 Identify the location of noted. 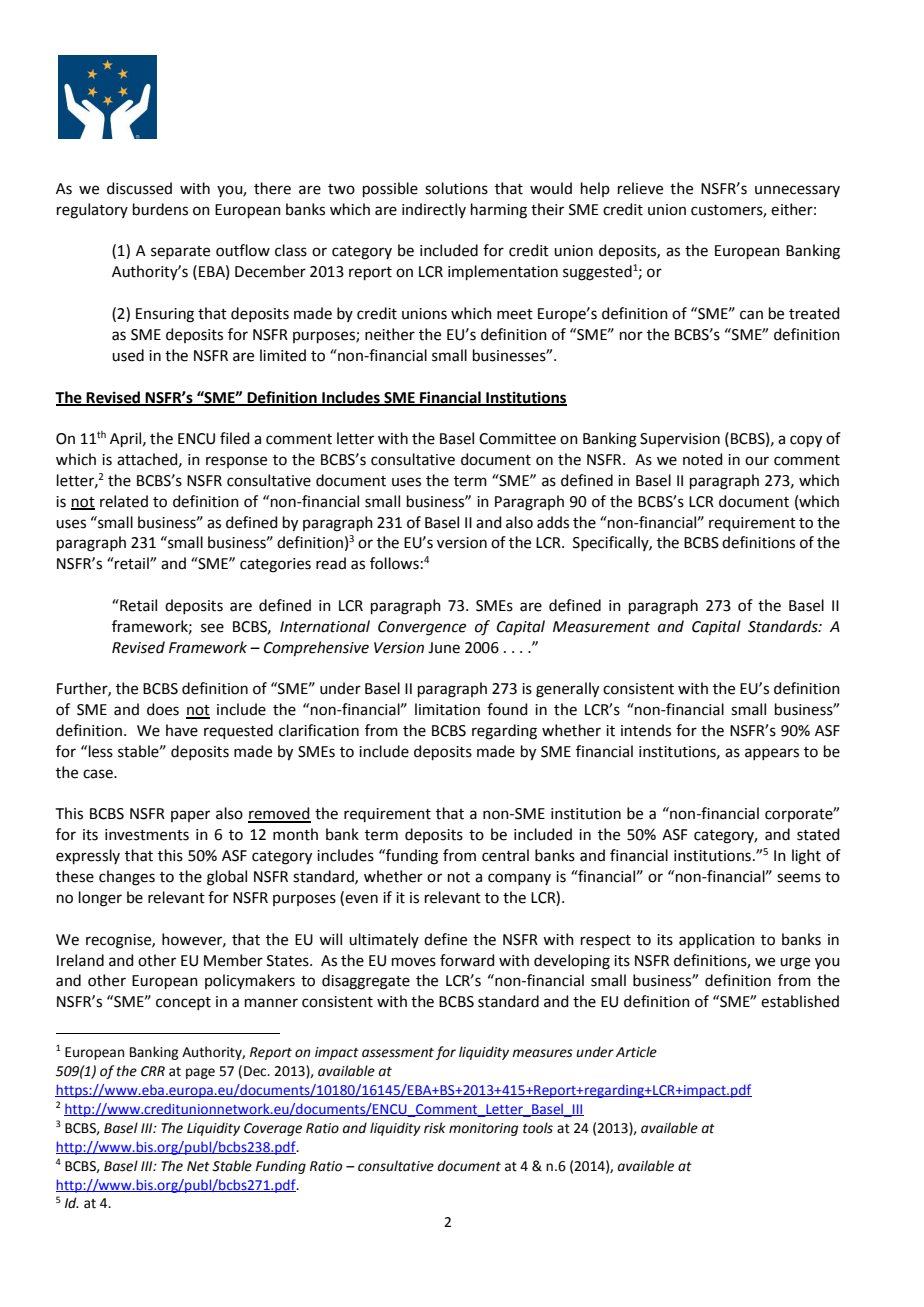
(703, 459).
